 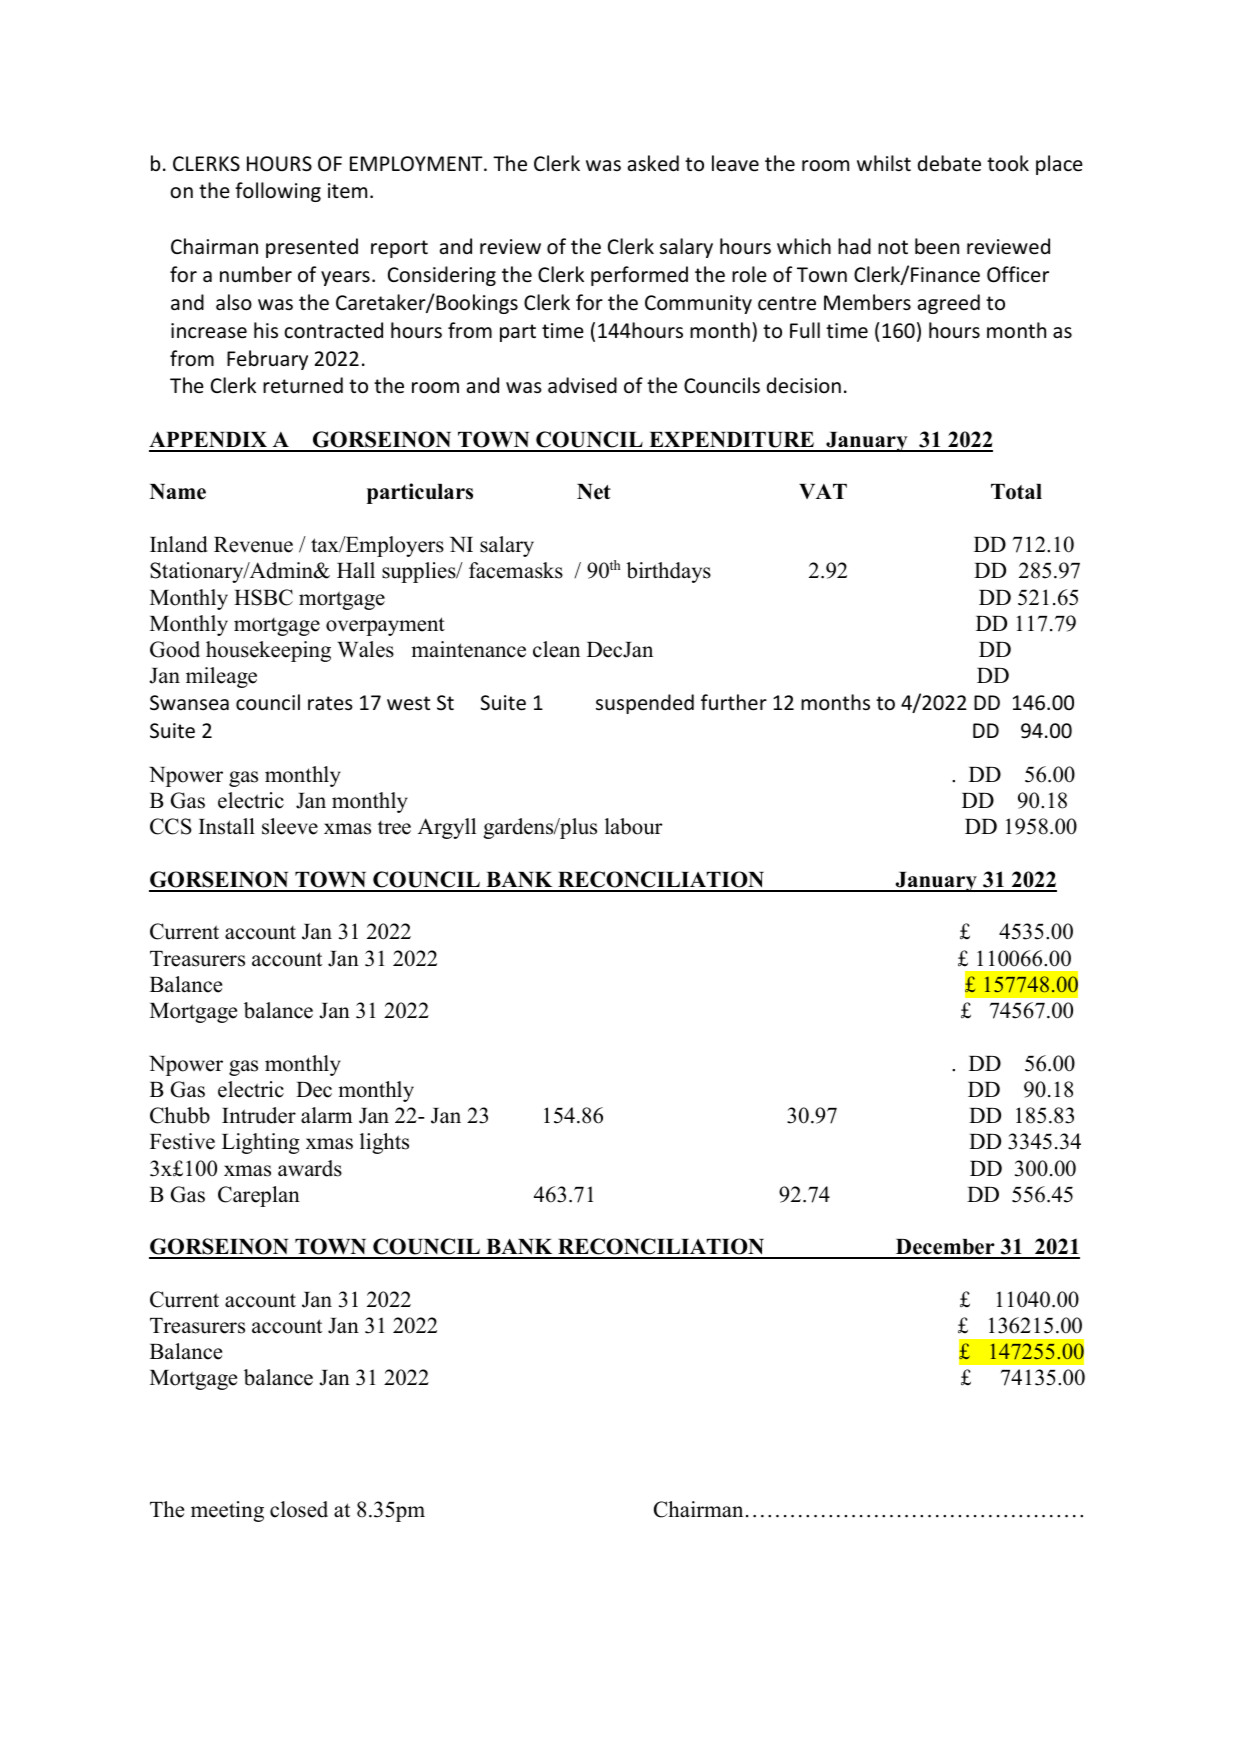 What do you see at coordinates (327, 1115) in the image?
I see `alarm` at bounding box center [327, 1115].
